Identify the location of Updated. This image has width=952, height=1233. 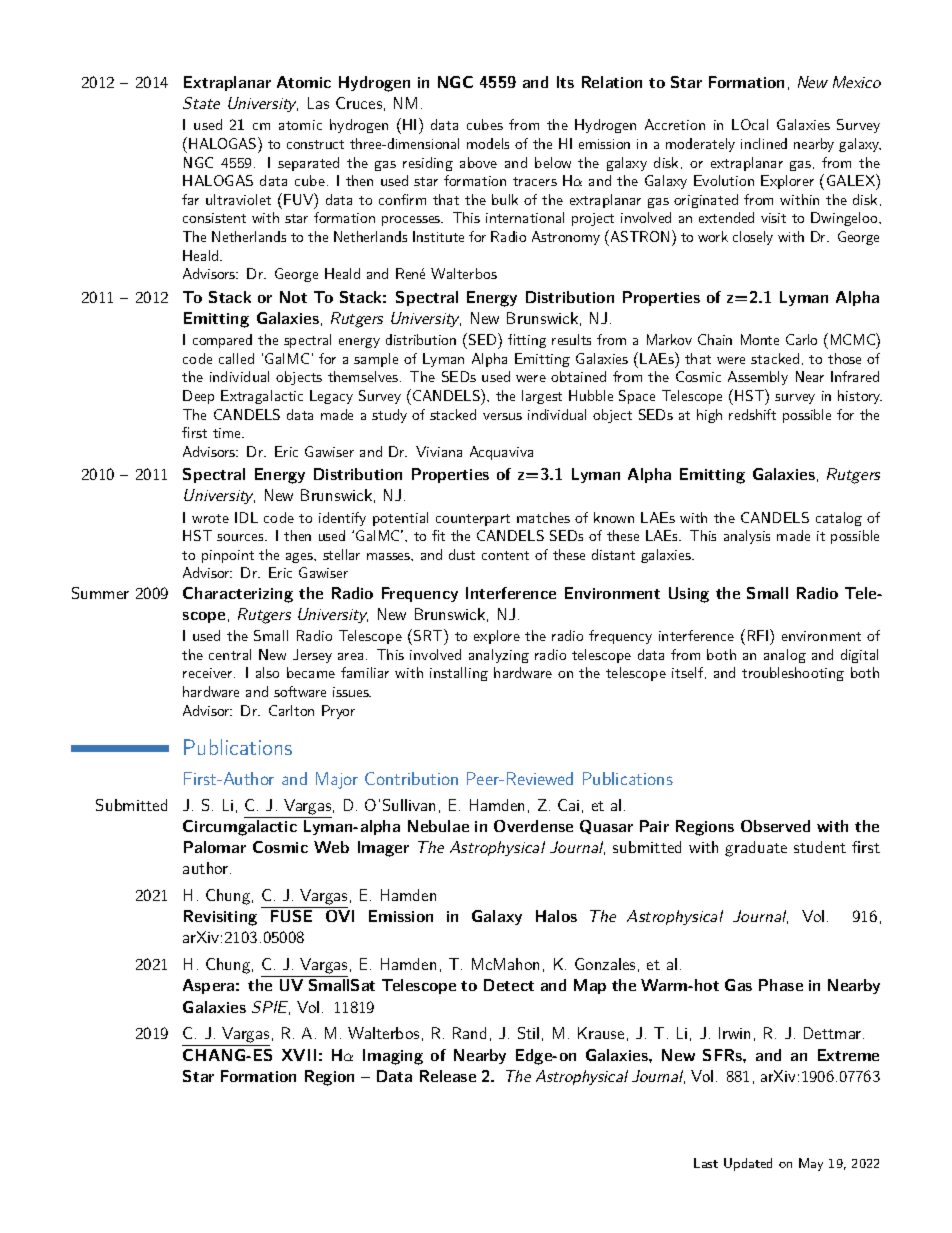
(748, 1164).
